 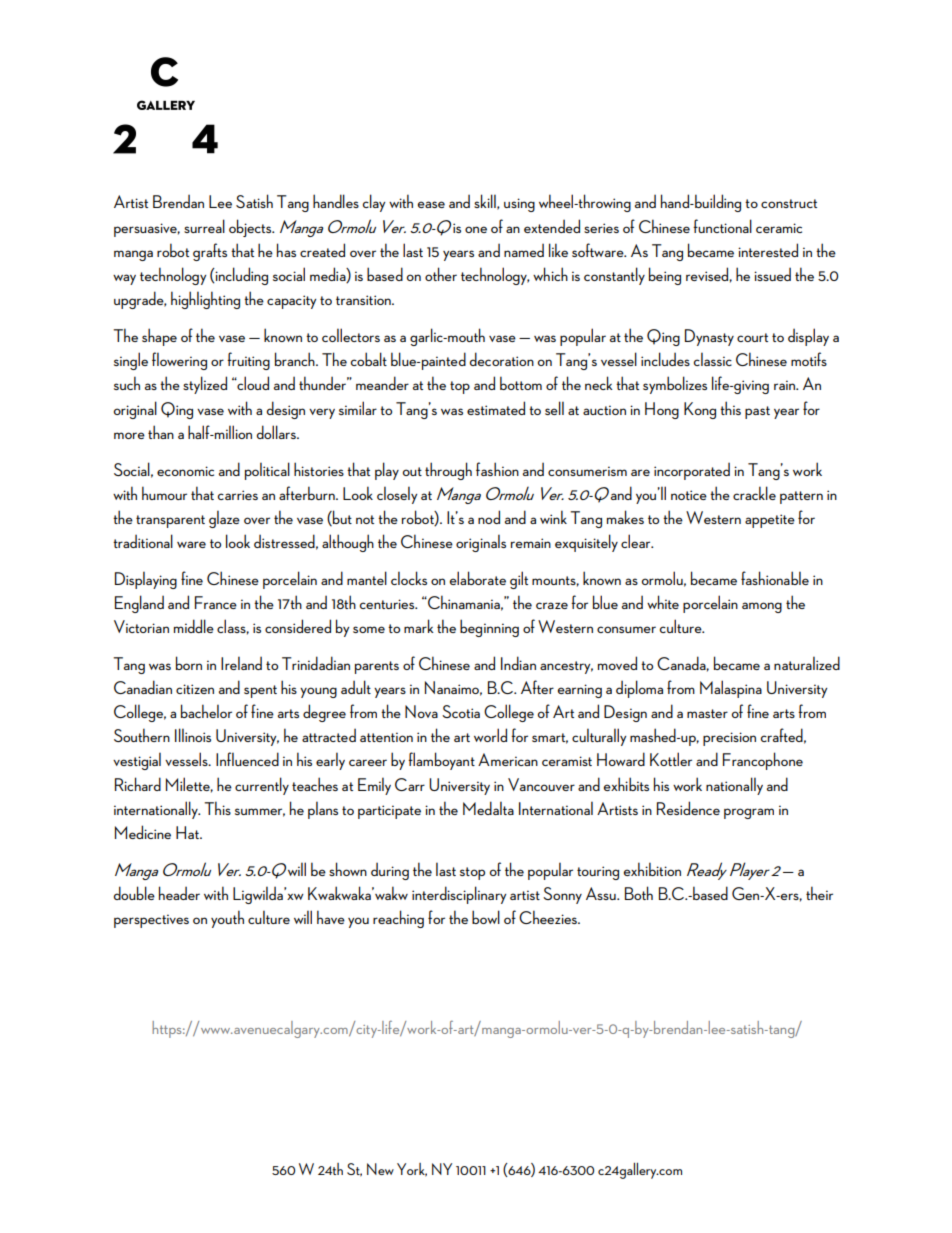 What do you see at coordinates (380, 1169) in the page?
I see `New` at bounding box center [380, 1169].
